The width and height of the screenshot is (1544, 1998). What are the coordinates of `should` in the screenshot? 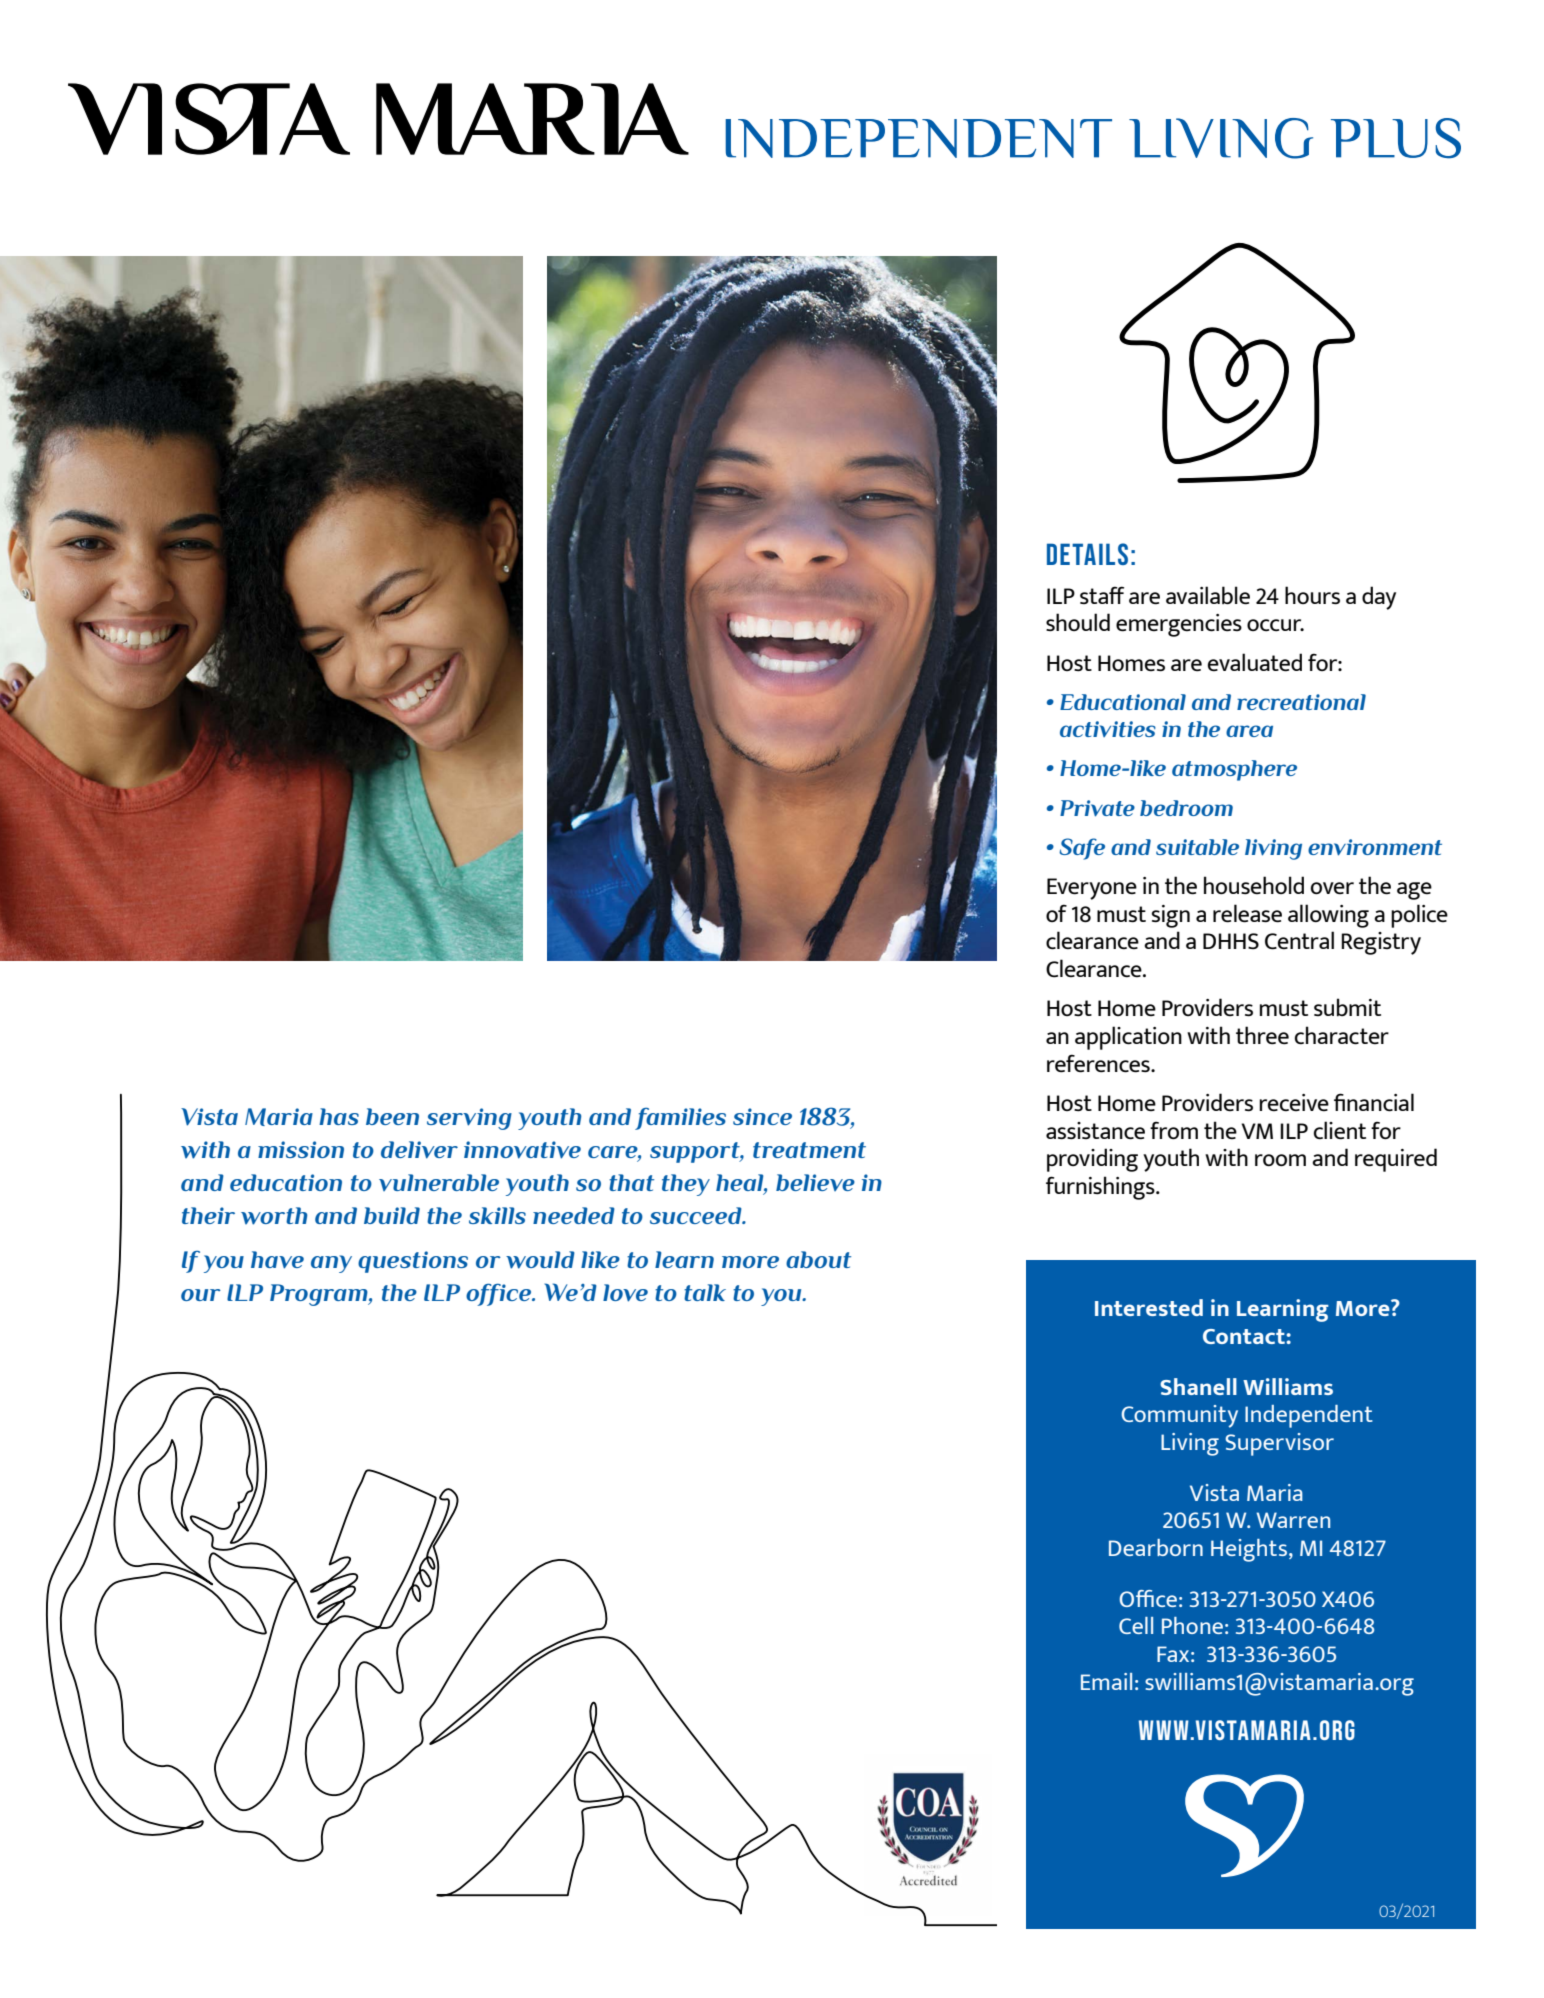 It's located at (1078, 622).
